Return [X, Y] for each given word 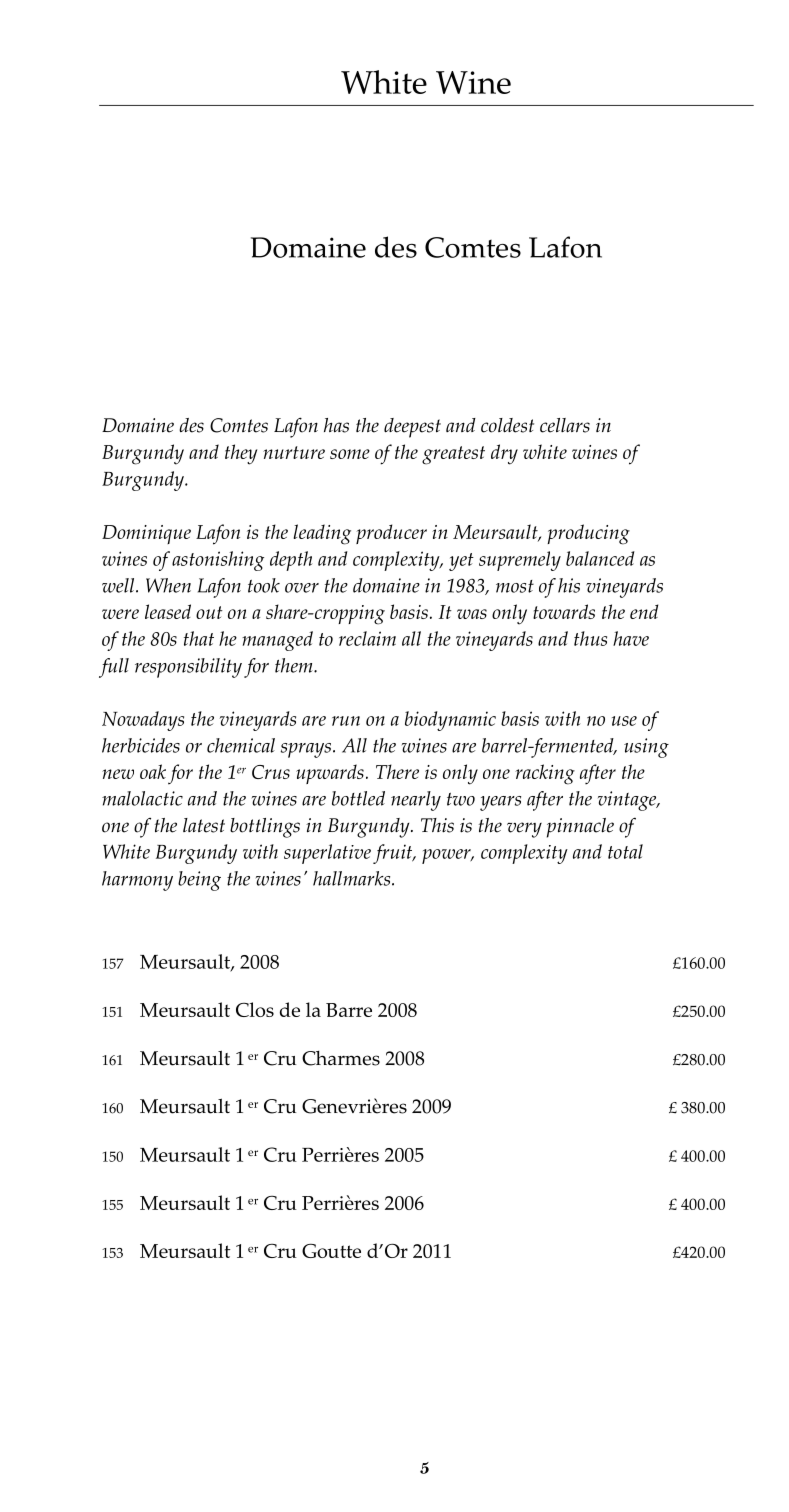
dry [504, 454]
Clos [255, 1009]
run [346, 721]
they [241, 454]
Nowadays [143, 721]
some [350, 454]
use [624, 721]
